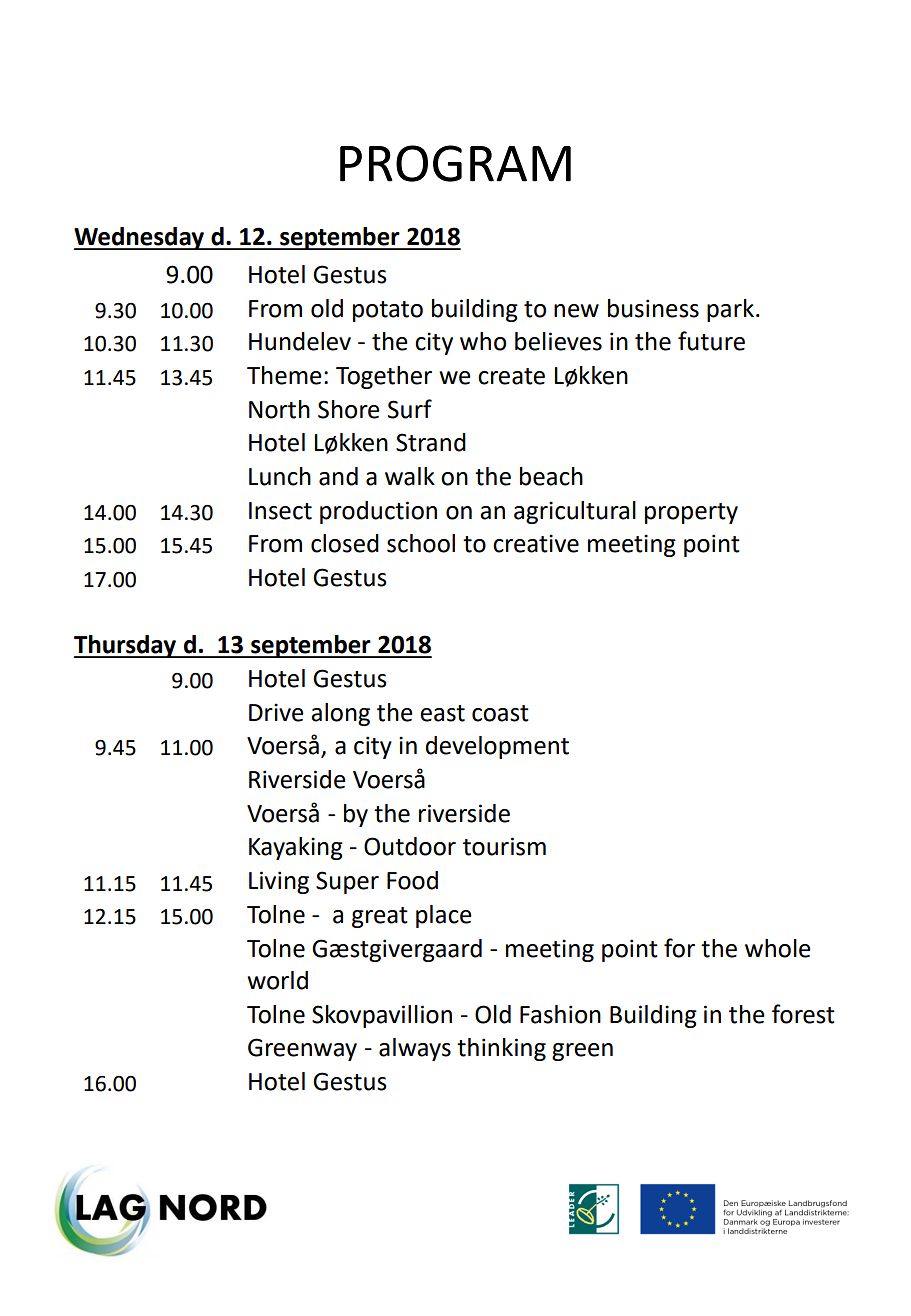 The width and height of the screenshot is (911, 1316). What do you see at coordinates (455, 163) in the screenshot?
I see `PROGRAM` at bounding box center [455, 163].
